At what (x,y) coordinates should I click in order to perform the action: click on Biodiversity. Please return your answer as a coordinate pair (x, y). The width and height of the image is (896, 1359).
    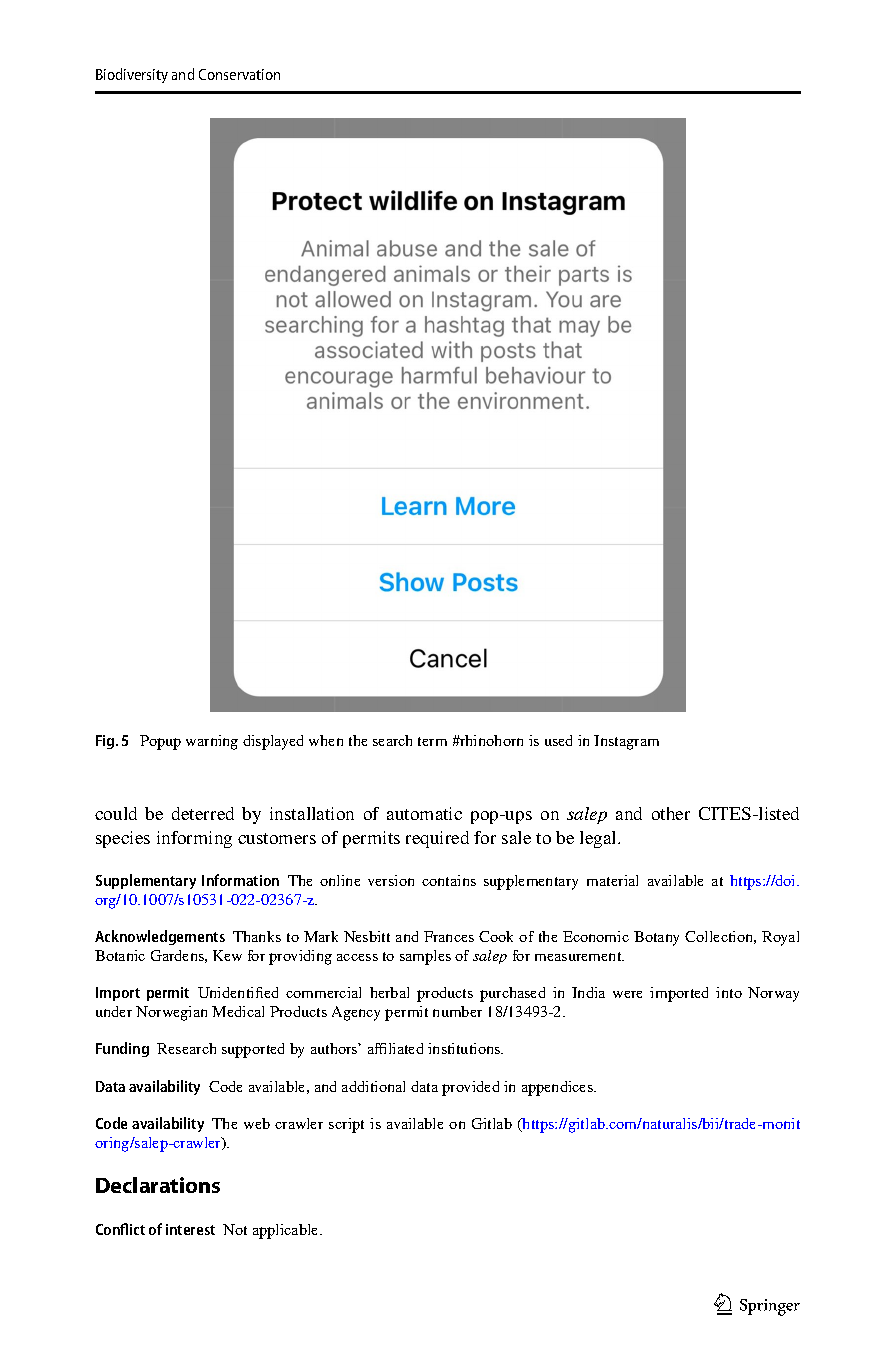
    Looking at the image, I should click on (132, 75).
